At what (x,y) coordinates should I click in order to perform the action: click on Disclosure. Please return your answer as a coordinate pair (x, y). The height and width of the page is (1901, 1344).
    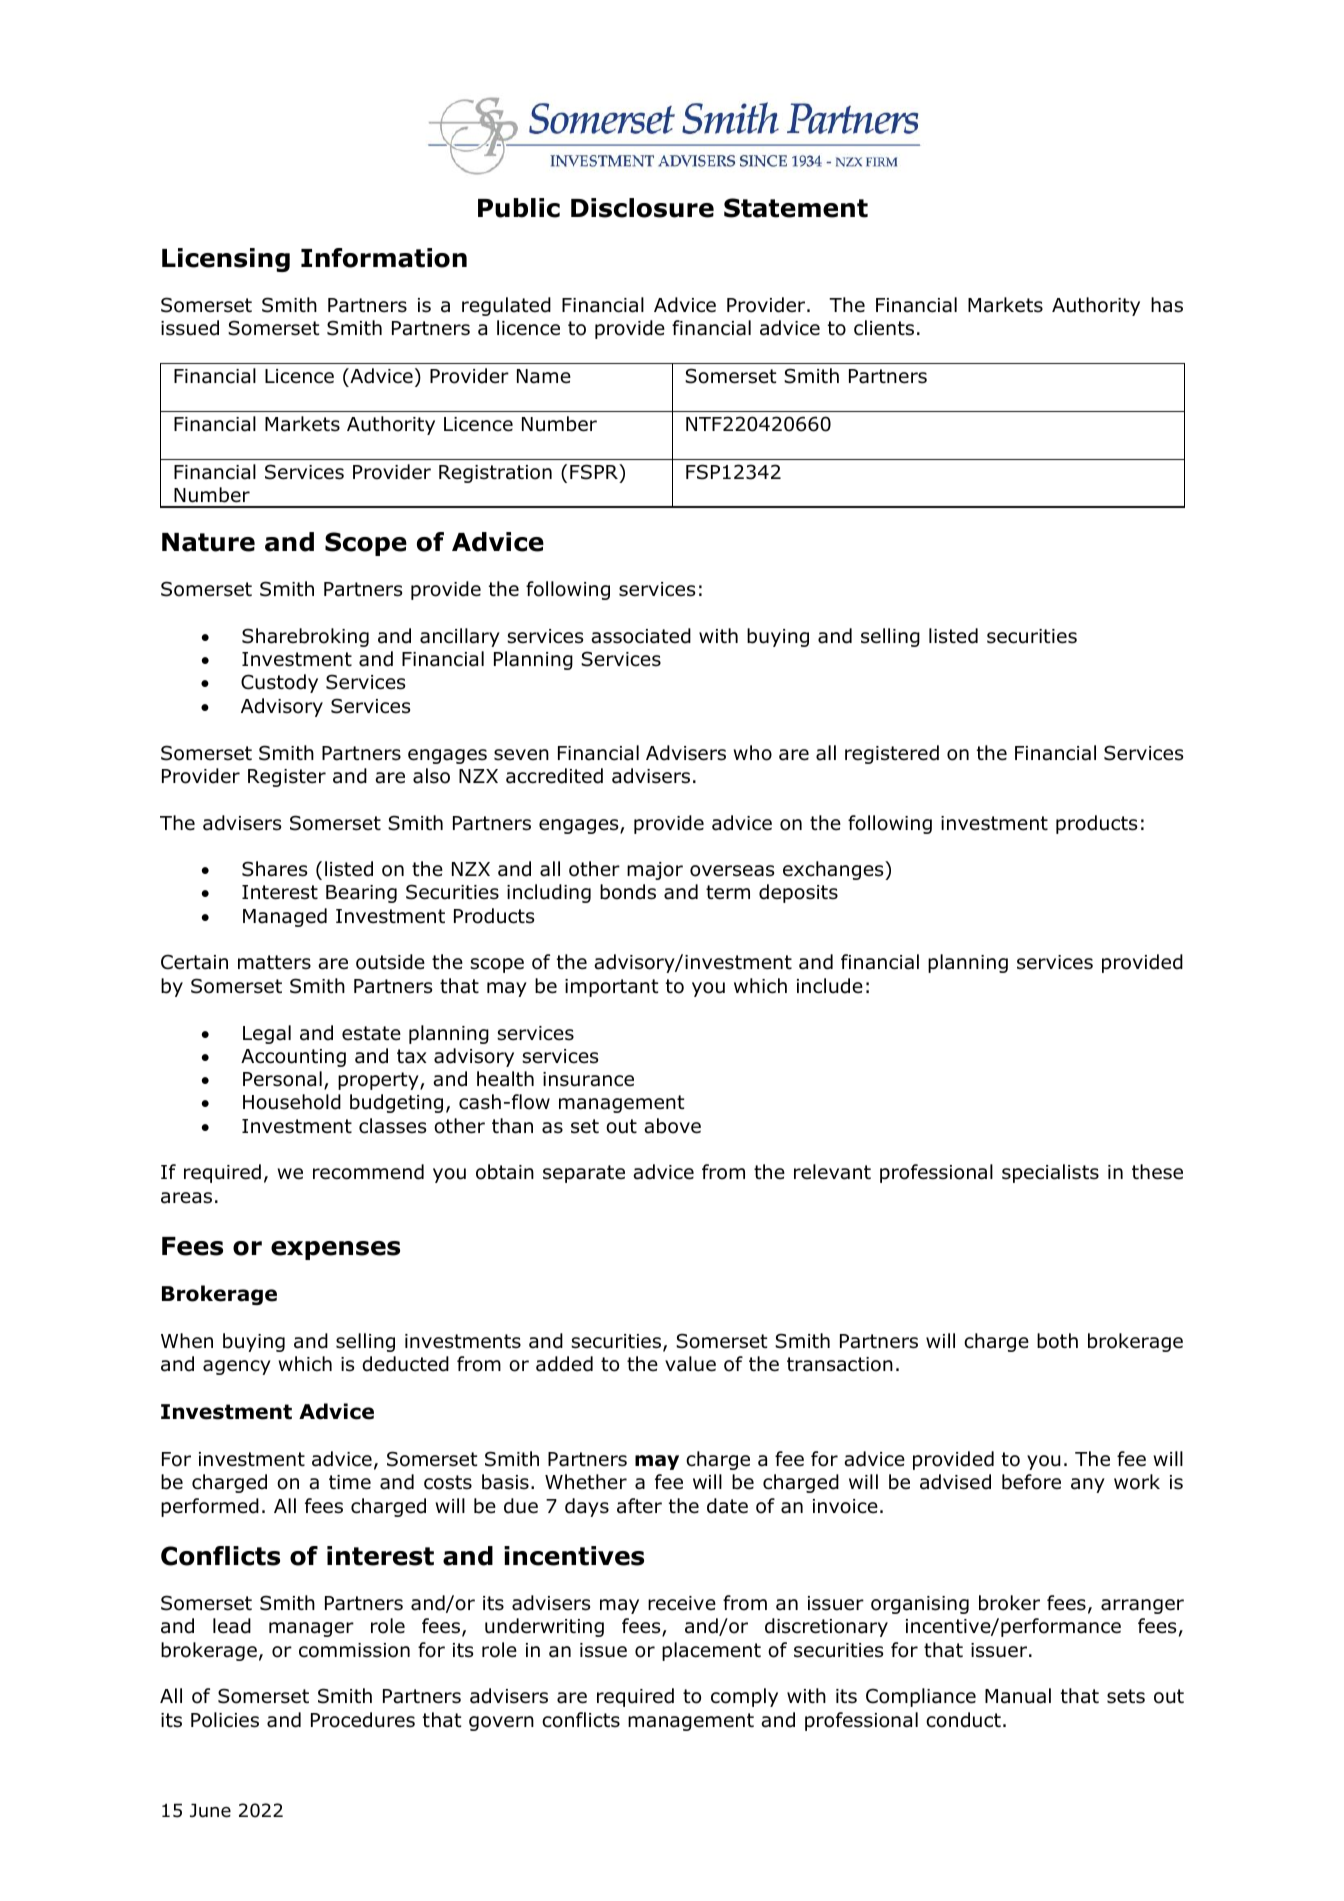
    Looking at the image, I should click on (642, 208).
